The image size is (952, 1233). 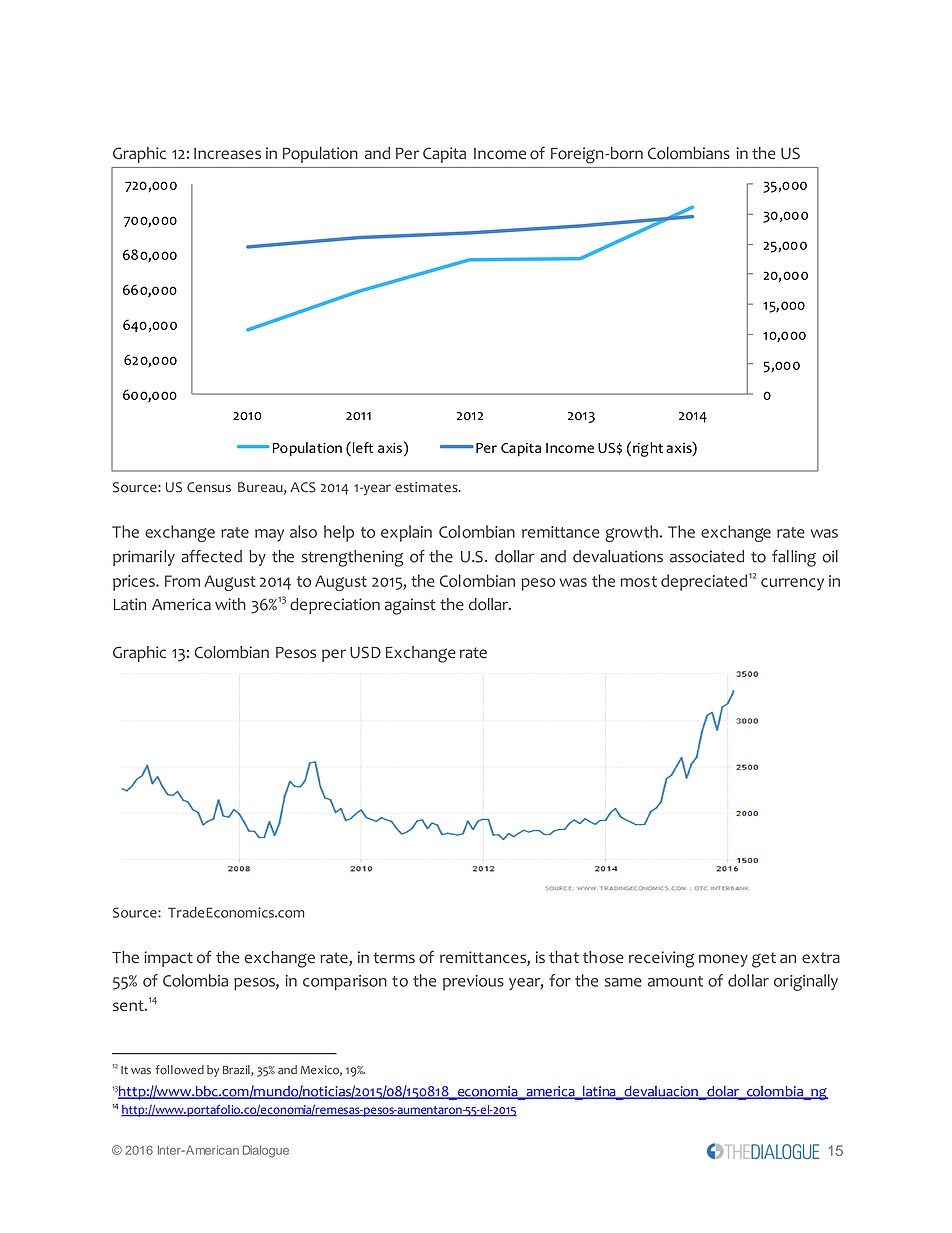 What do you see at coordinates (227, 153) in the document?
I see `Increases` at bounding box center [227, 153].
